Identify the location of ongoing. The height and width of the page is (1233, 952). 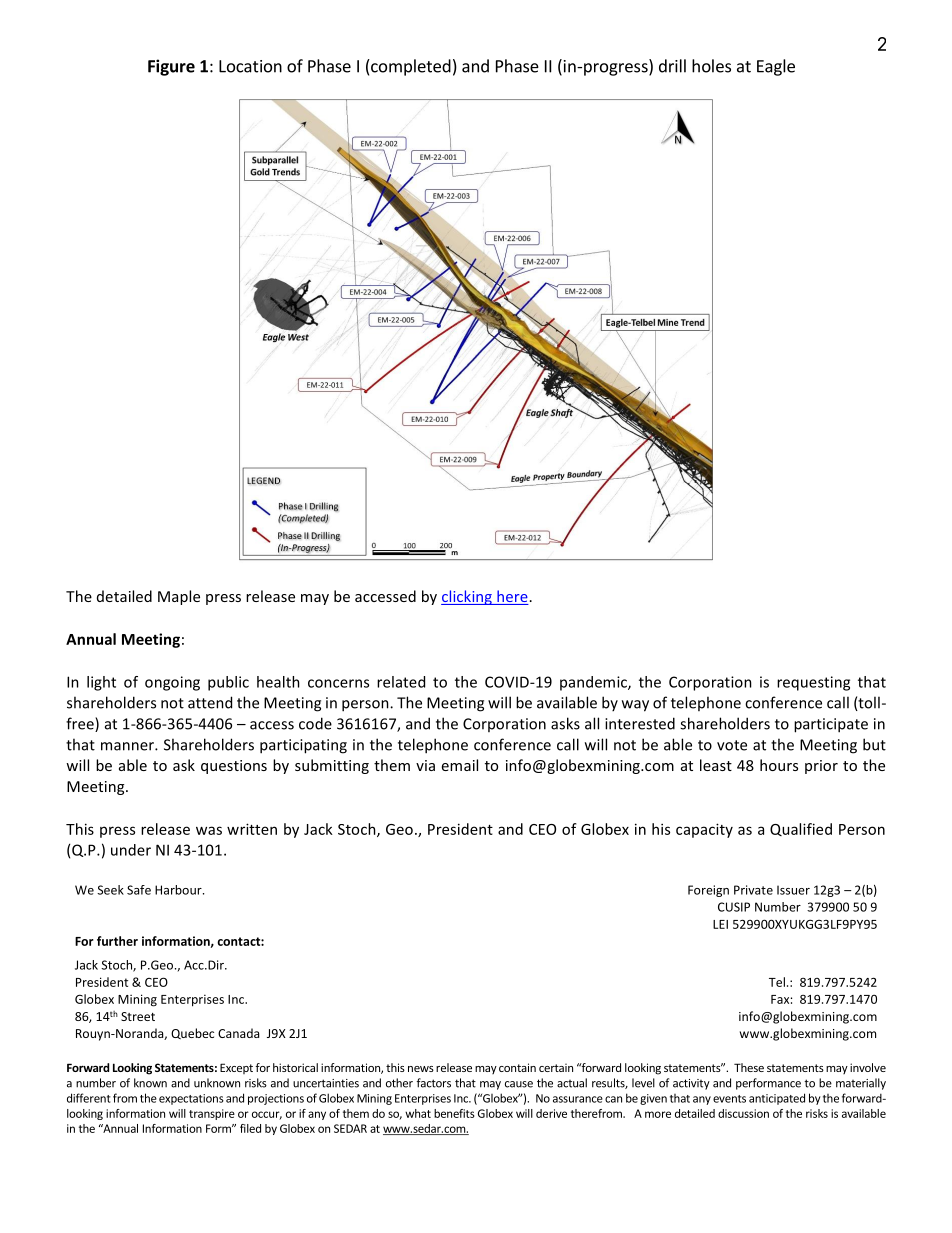
(172, 683).
